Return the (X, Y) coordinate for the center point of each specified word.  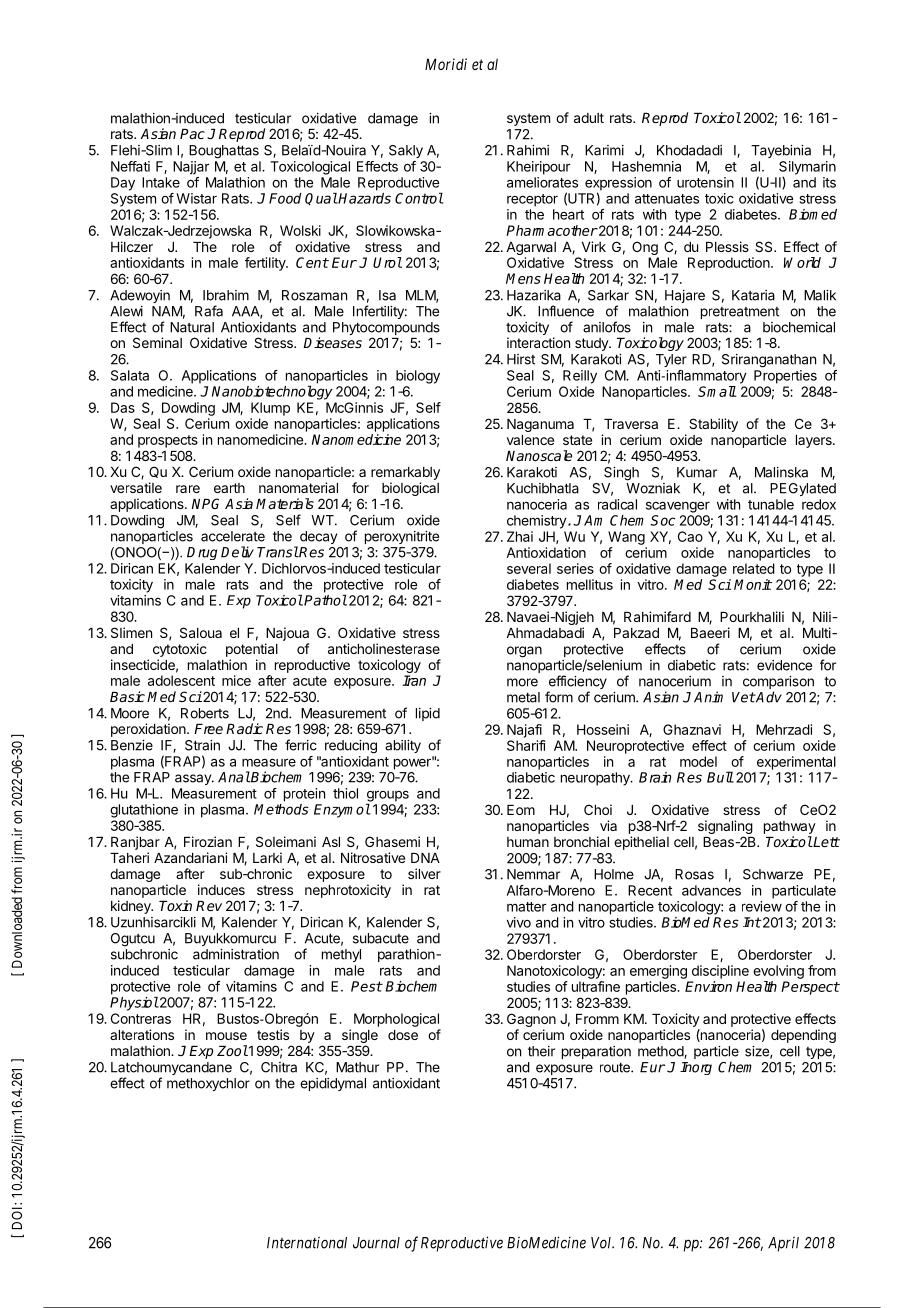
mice (236, 680)
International (307, 1243)
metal (523, 697)
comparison (778, 684)
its (829, 182)
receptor (532, 200)
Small (717, 391)
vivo (519, 922)
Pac (192, 134)
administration (236, 954)
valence (530, 440)
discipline (720, 972)
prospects (168, 441)
